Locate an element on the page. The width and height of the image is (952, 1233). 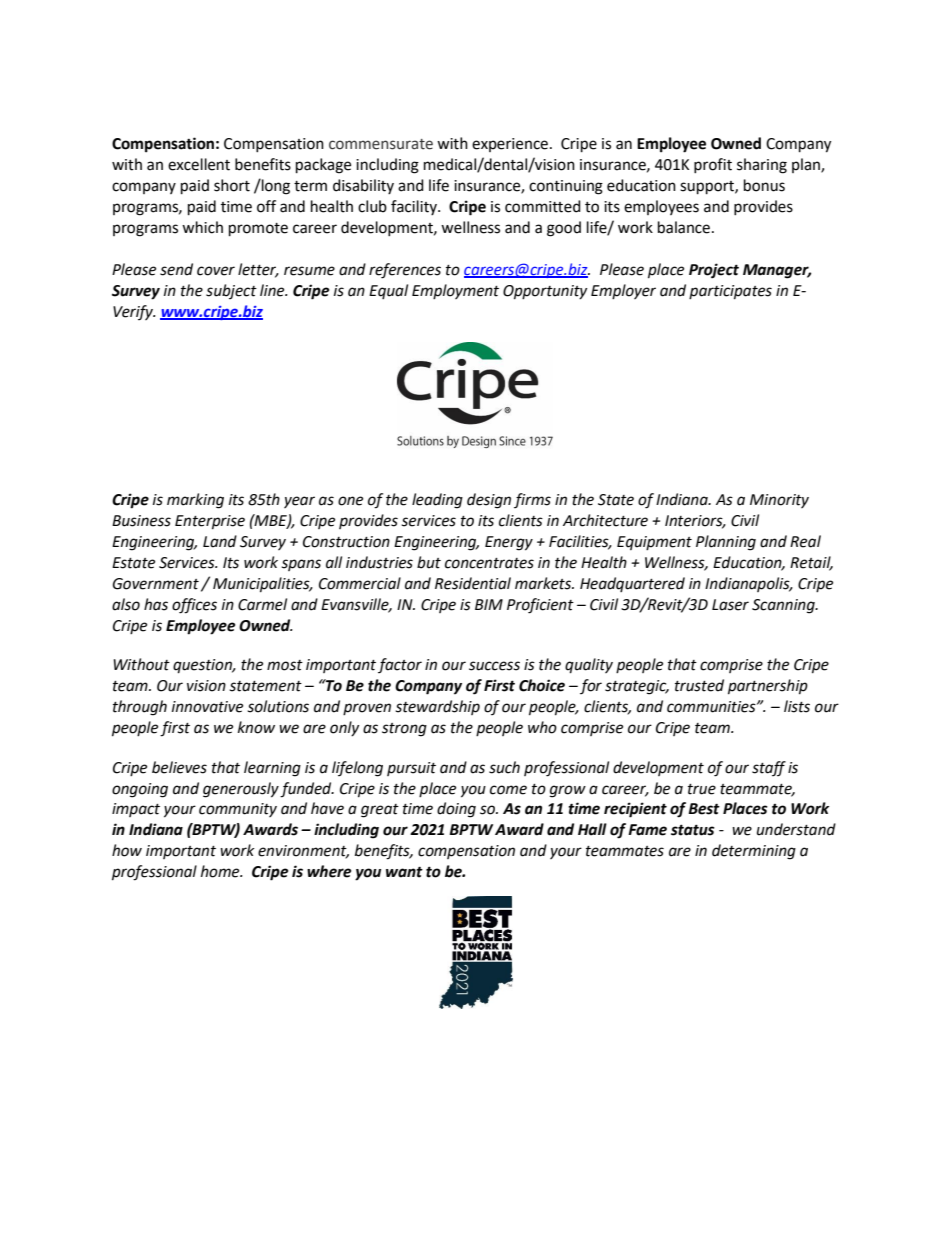
offices is located at coordinates (194, 606).
